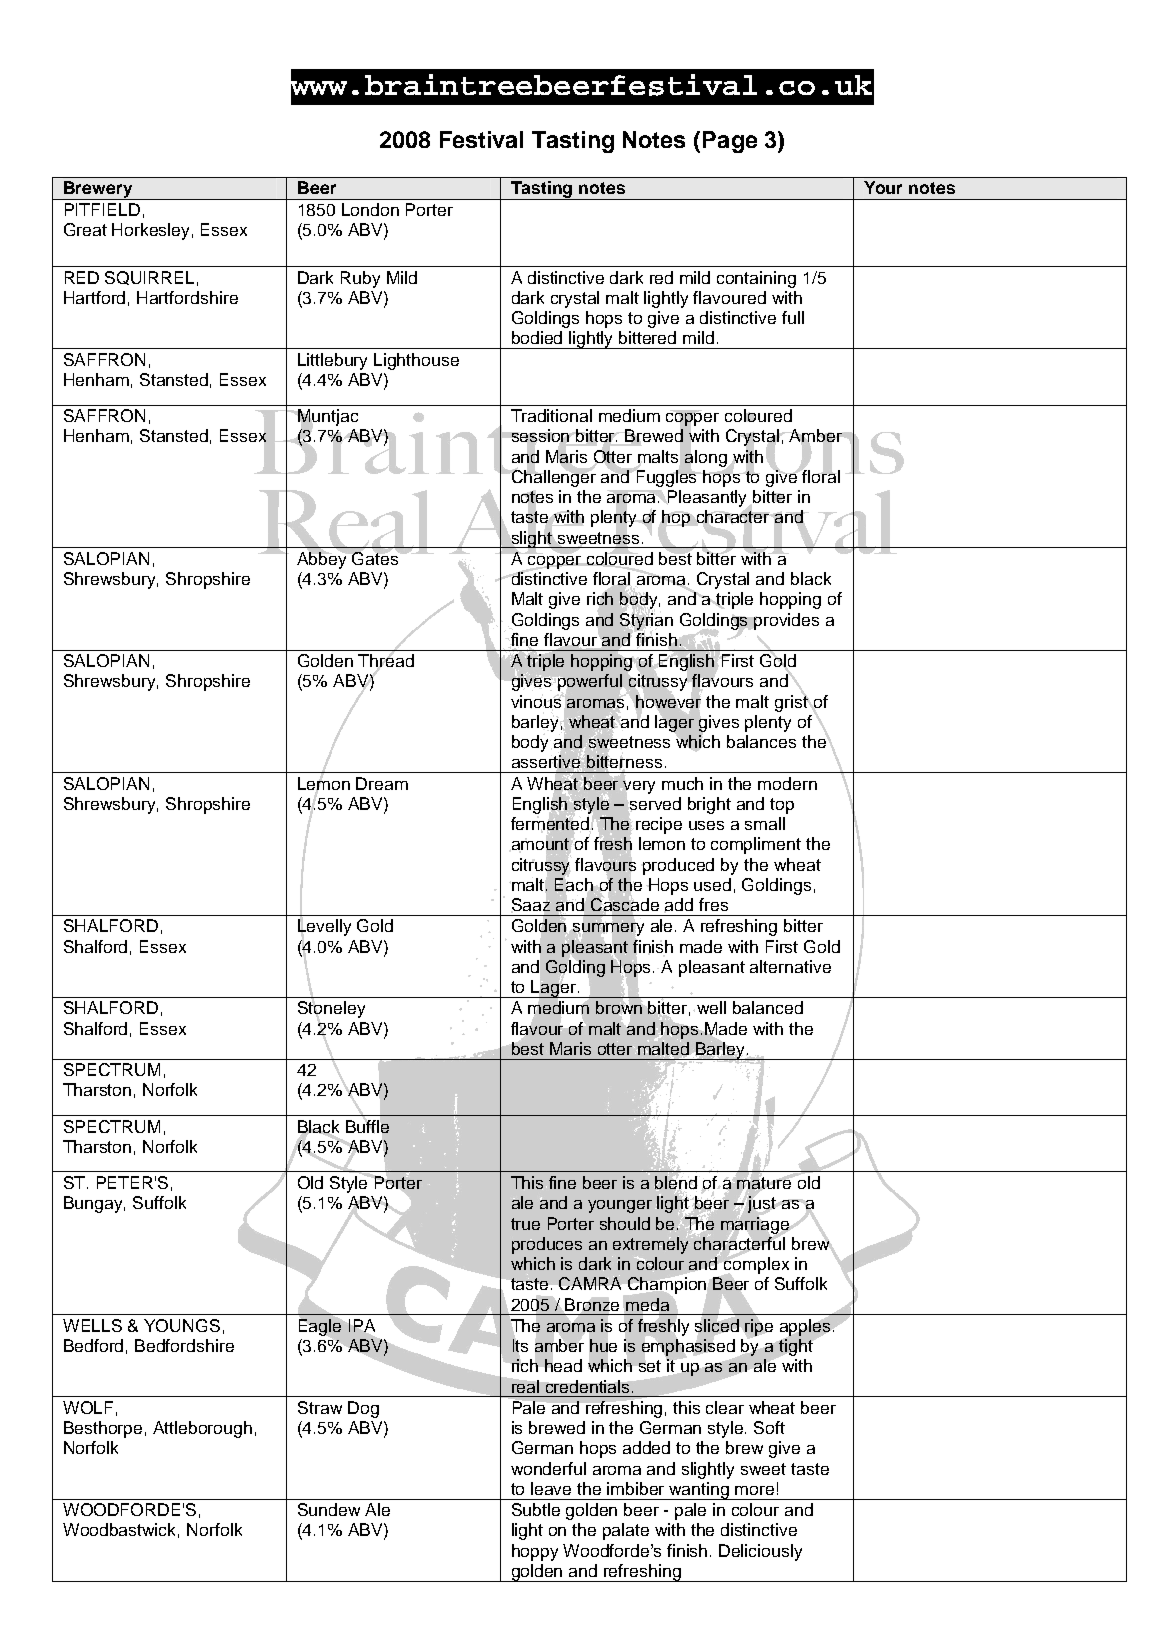  What do you see at coordinates (730, 142) in the screenshot?
I see `Page` at bounding box center [730, 142].
